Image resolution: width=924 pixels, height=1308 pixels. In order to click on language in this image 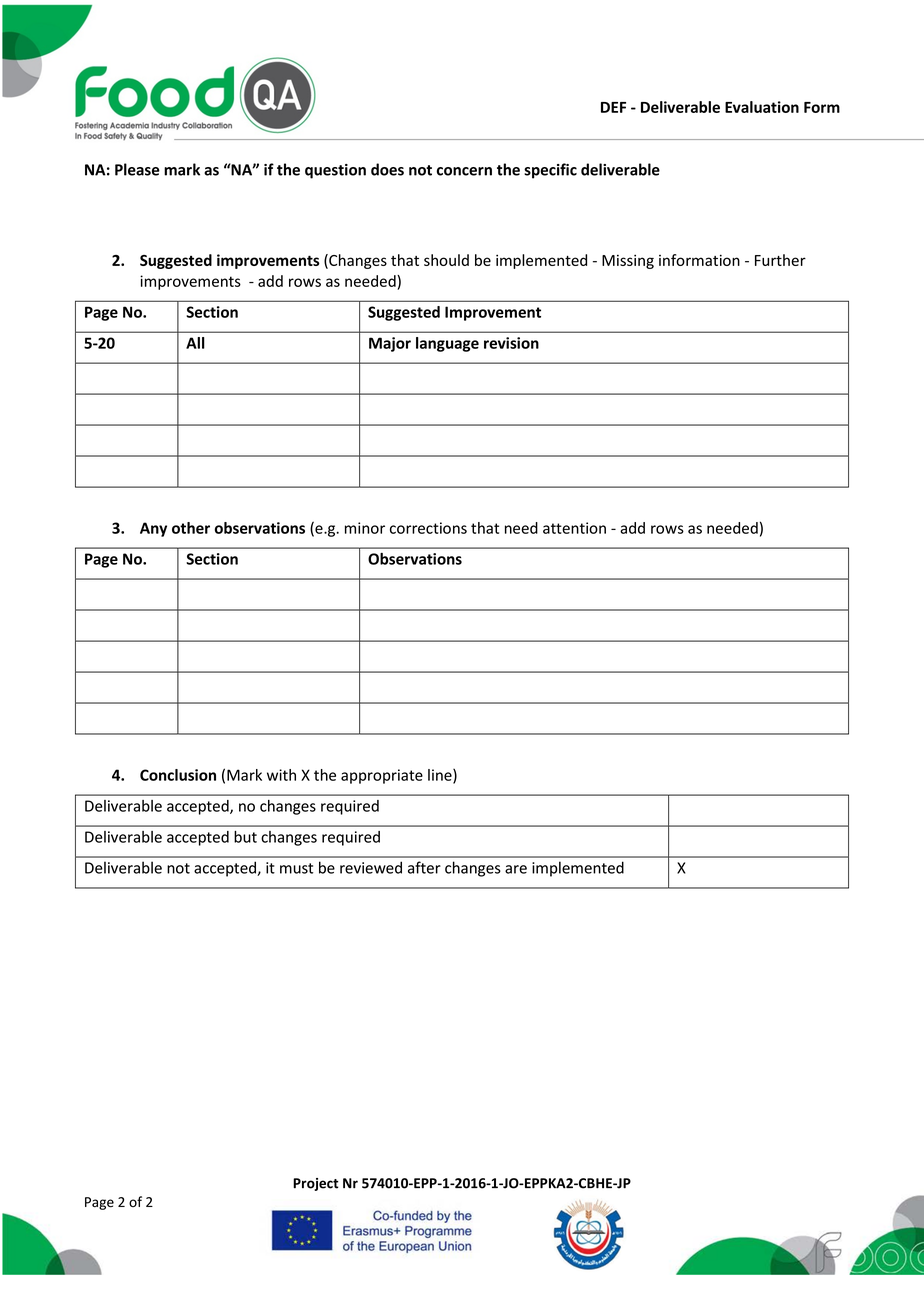, I will do `click(447, 344)`.
